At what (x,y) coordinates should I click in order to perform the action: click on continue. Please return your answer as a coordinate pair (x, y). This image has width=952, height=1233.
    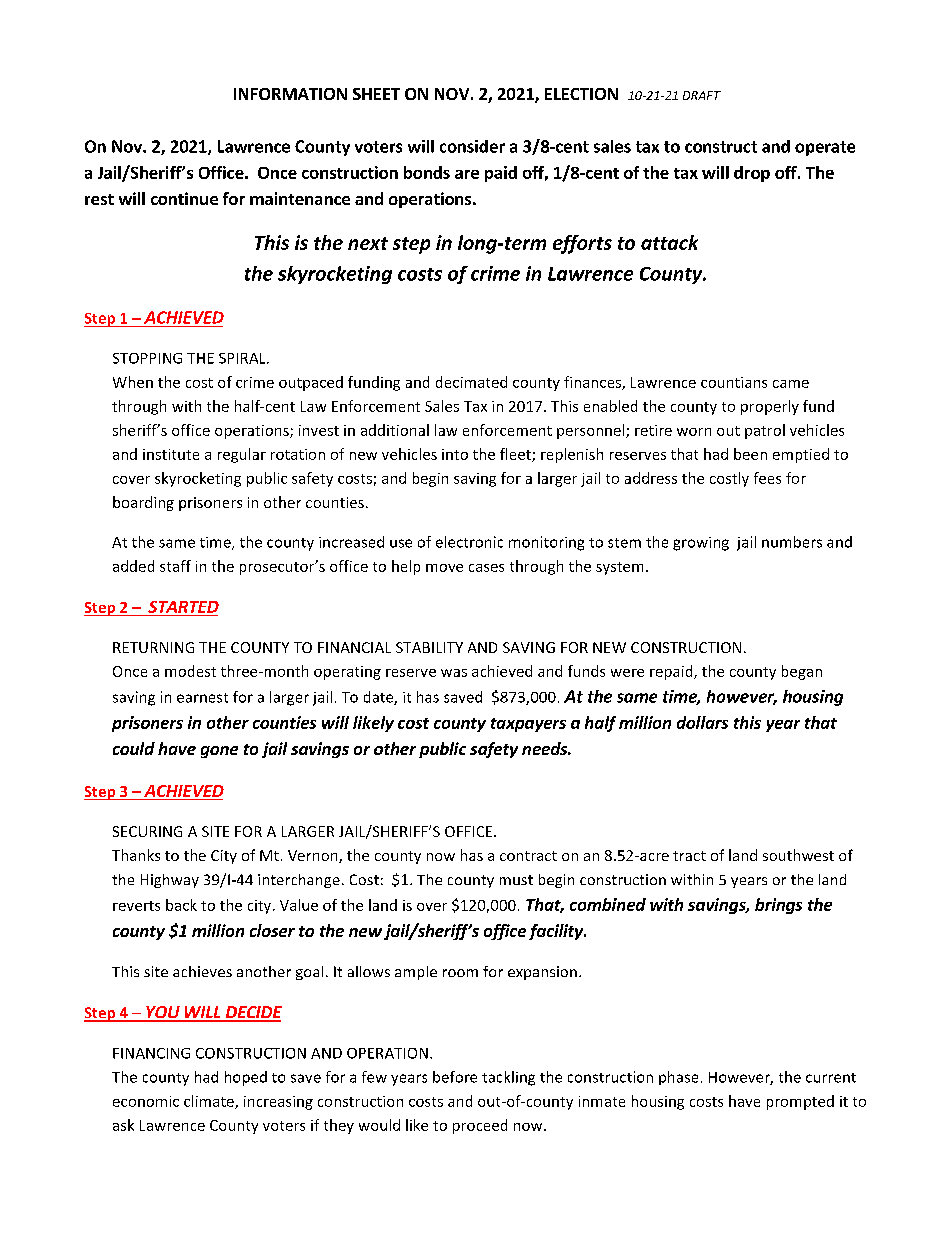
    Looking at the image, I should click on (184, 198).
